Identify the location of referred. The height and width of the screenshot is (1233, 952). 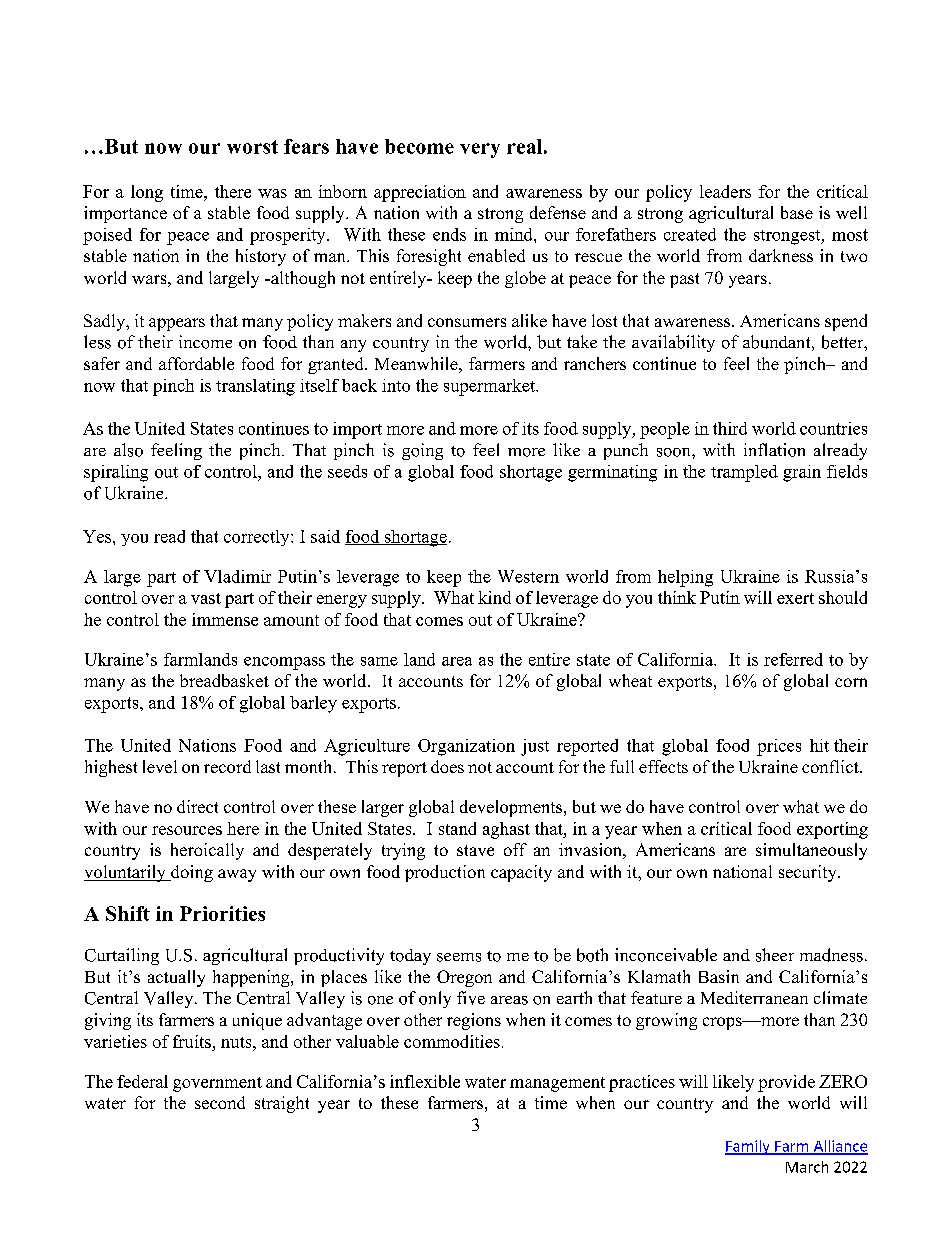
(793, 659).
